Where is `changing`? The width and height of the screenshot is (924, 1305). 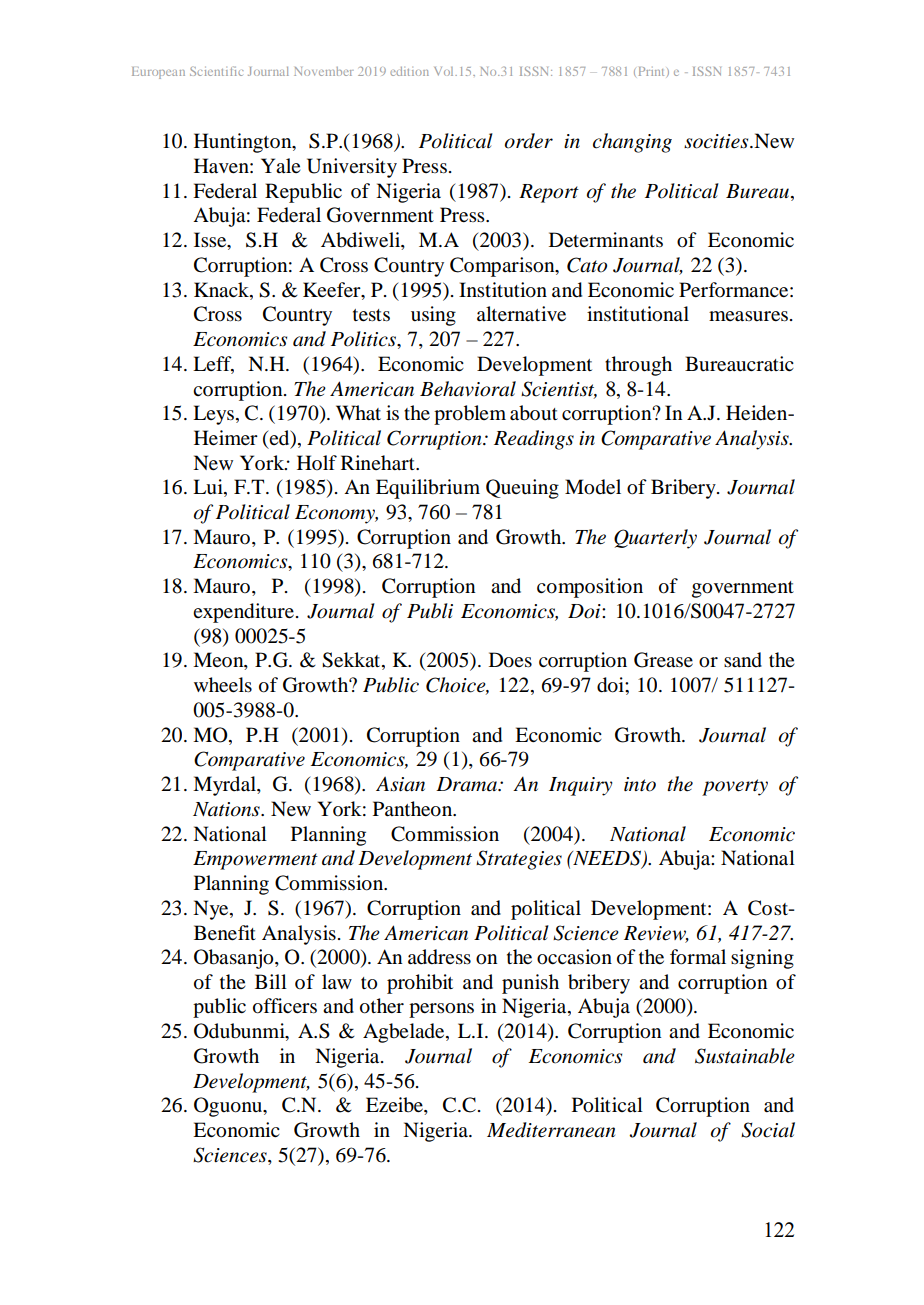
changing is located at coordinates (632, 143).
